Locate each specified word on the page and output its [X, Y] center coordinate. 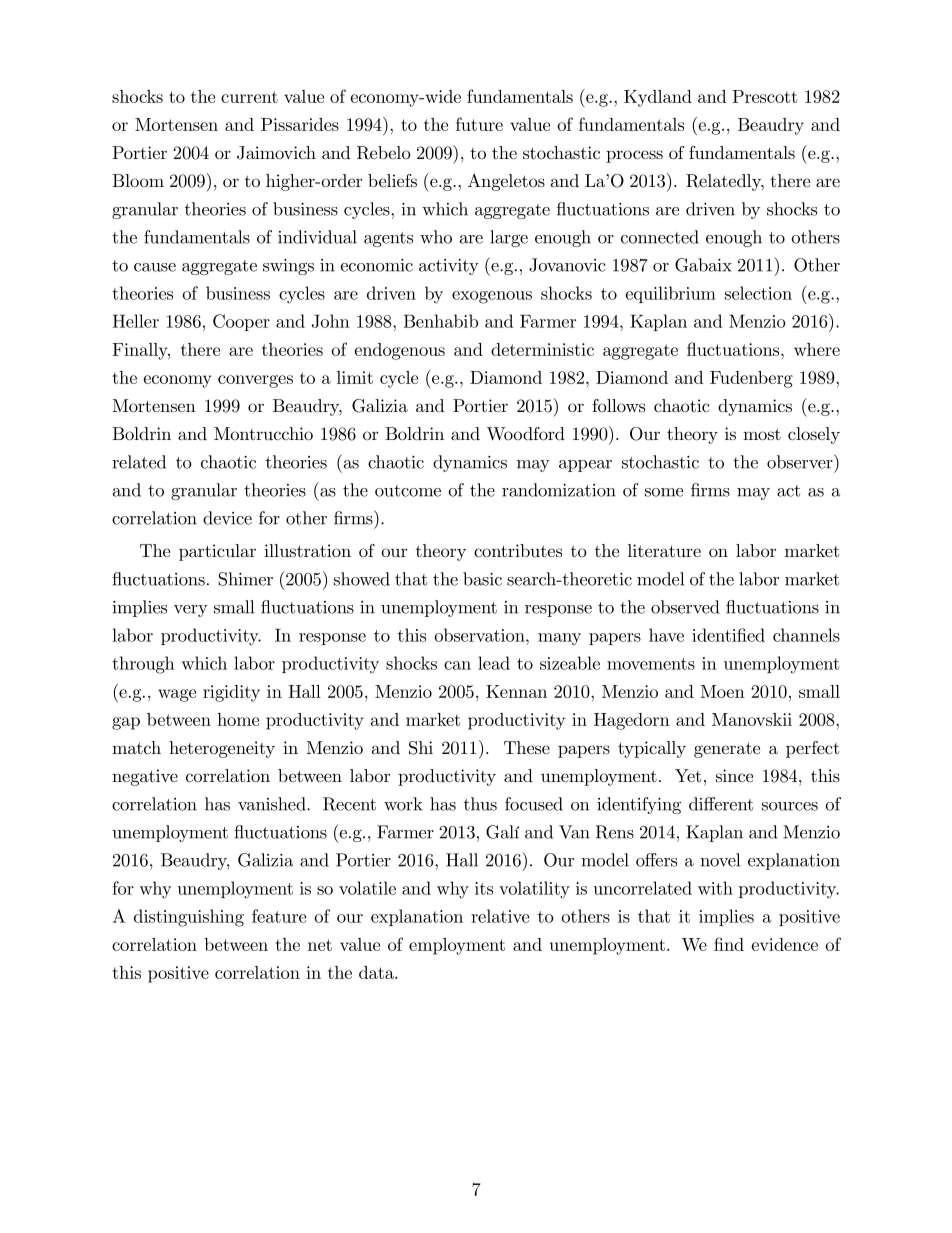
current [249, 97]
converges [255, 381]
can [457, 665]
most [762, 434]
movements [651, 664]
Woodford [526, 434]
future [479, 124]
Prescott [764, 96]
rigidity [231, 693]
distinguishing [189, 918]
